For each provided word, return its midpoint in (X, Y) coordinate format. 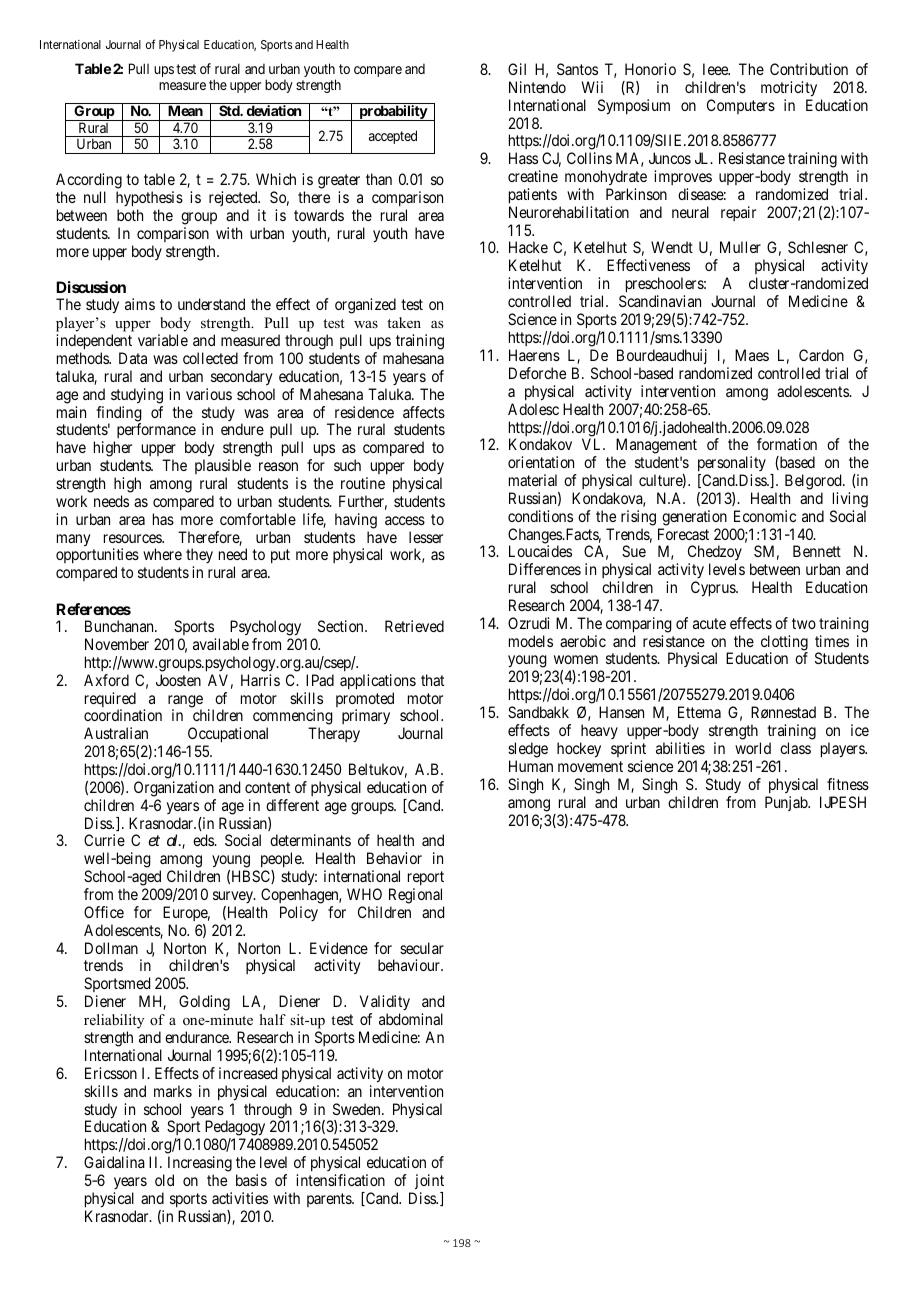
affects (424, 412)
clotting (784, 644)
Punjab (787, 803)
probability (393, 113)
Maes (752, 355)
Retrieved (414, 626)
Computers (741, 106)
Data (133, 358)
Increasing (200, 1164)
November (117, 644)
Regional (416, 897)
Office (104, 912)
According (89, 182)
